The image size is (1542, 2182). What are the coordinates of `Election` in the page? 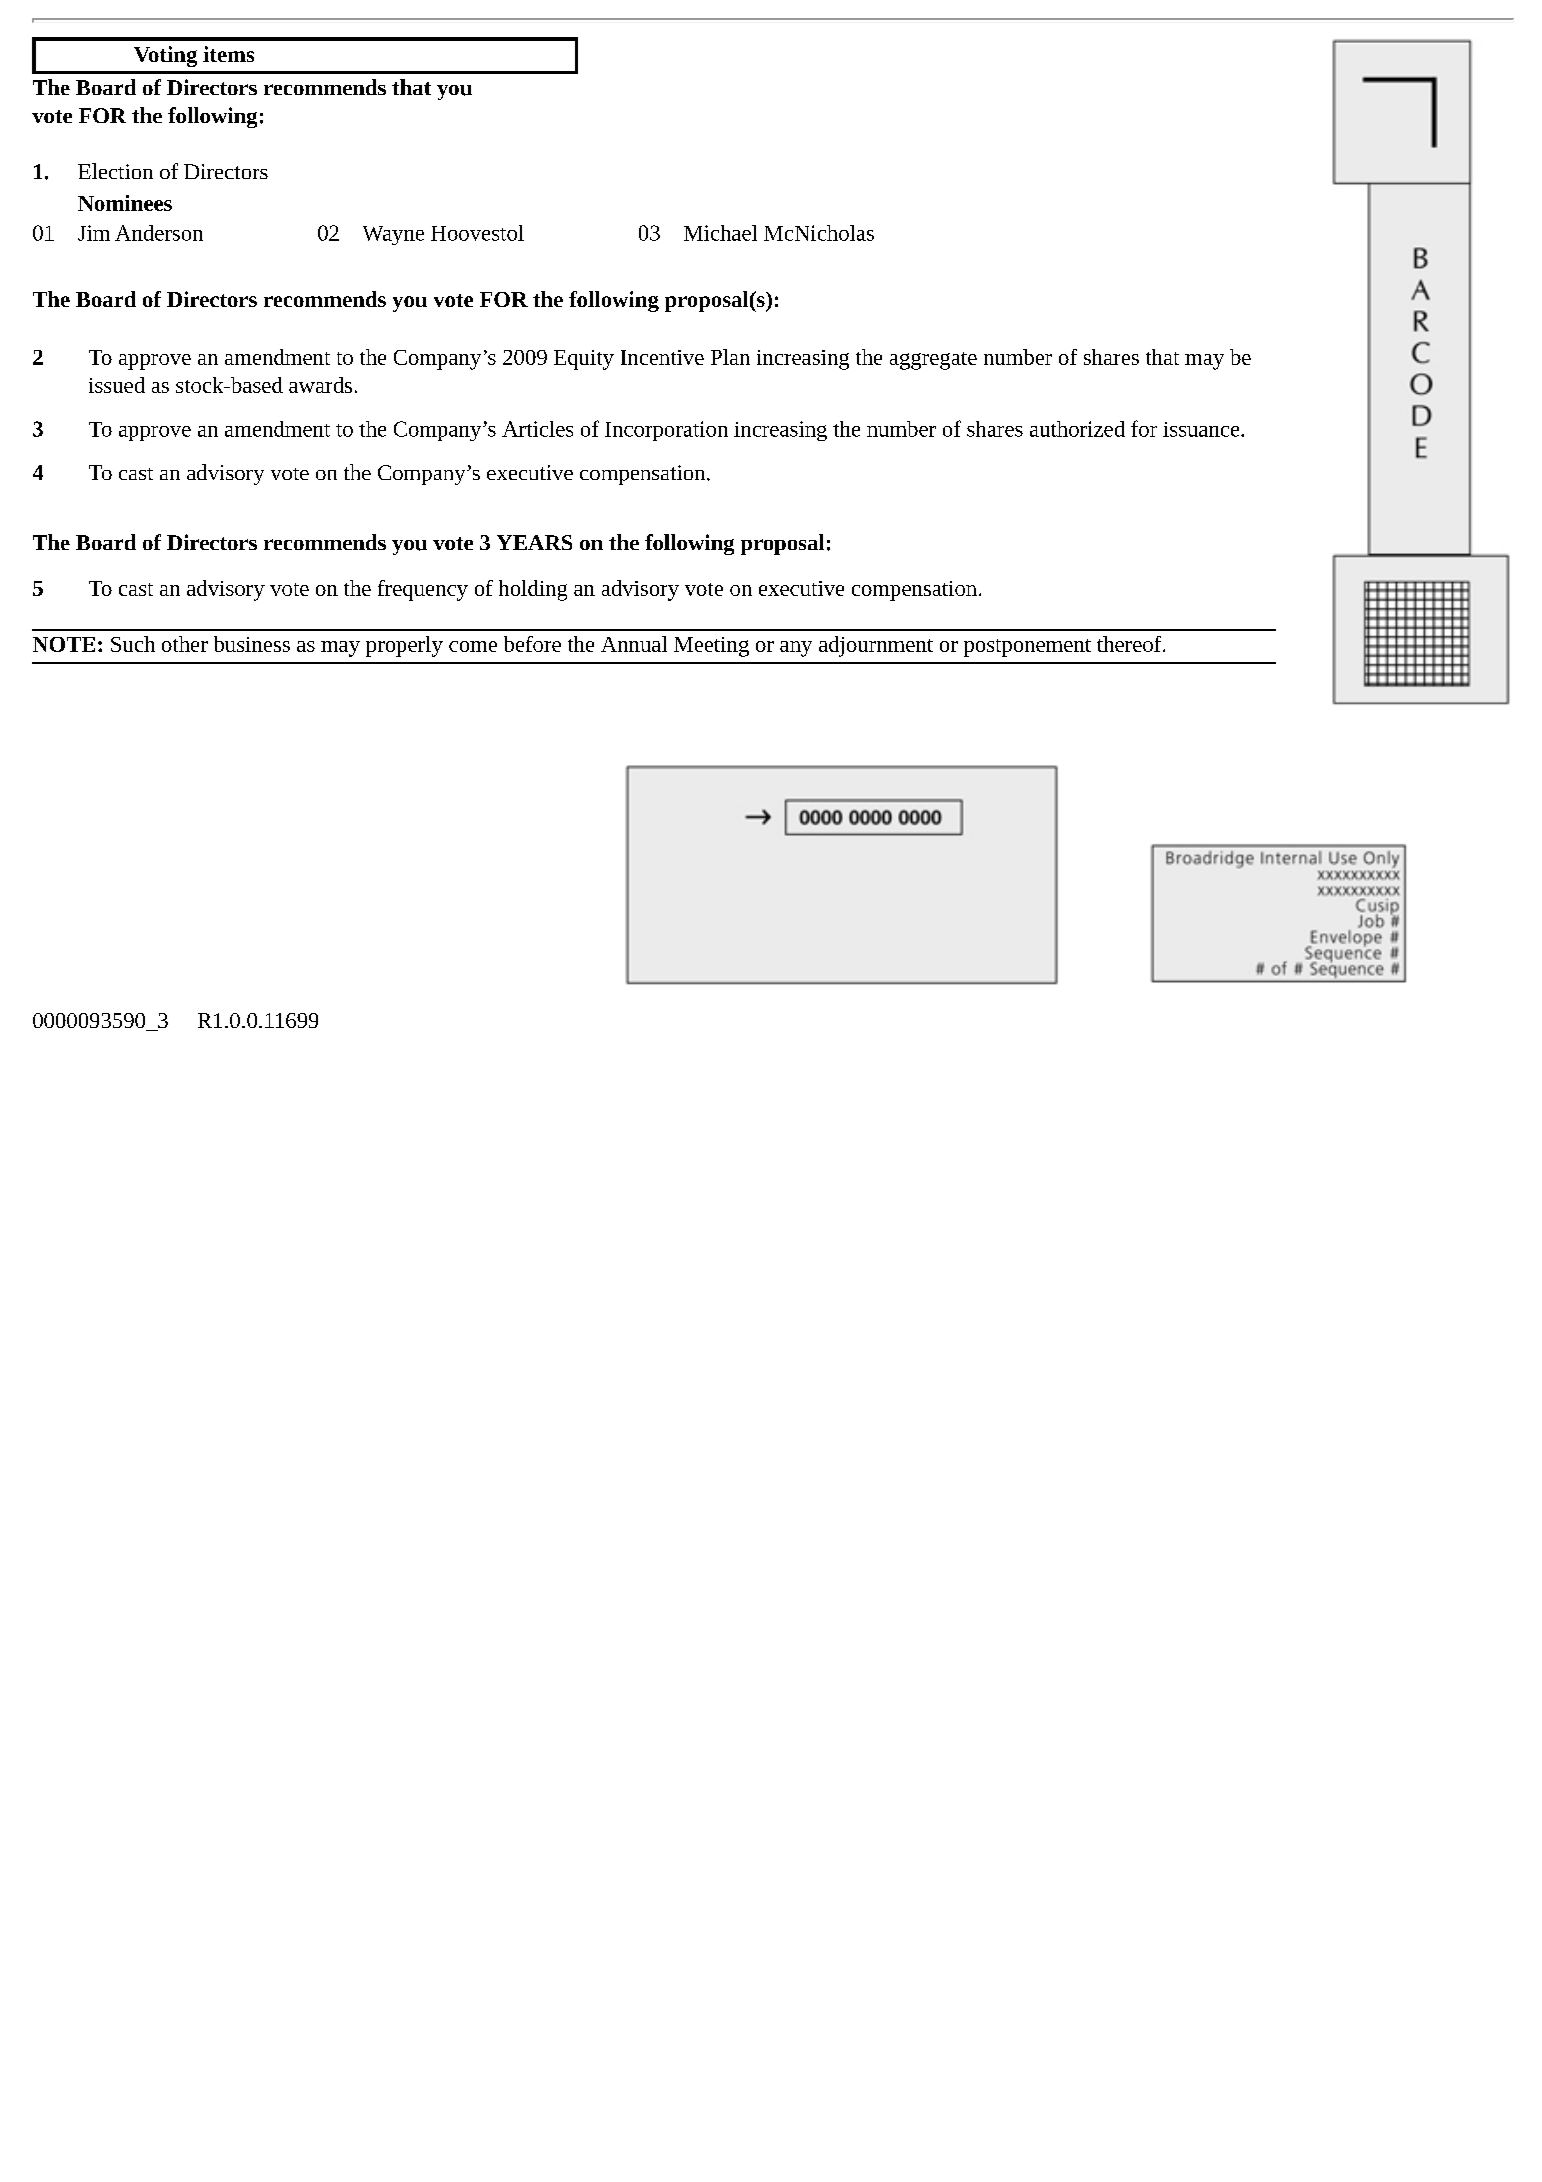 It's located at (115, 171).
